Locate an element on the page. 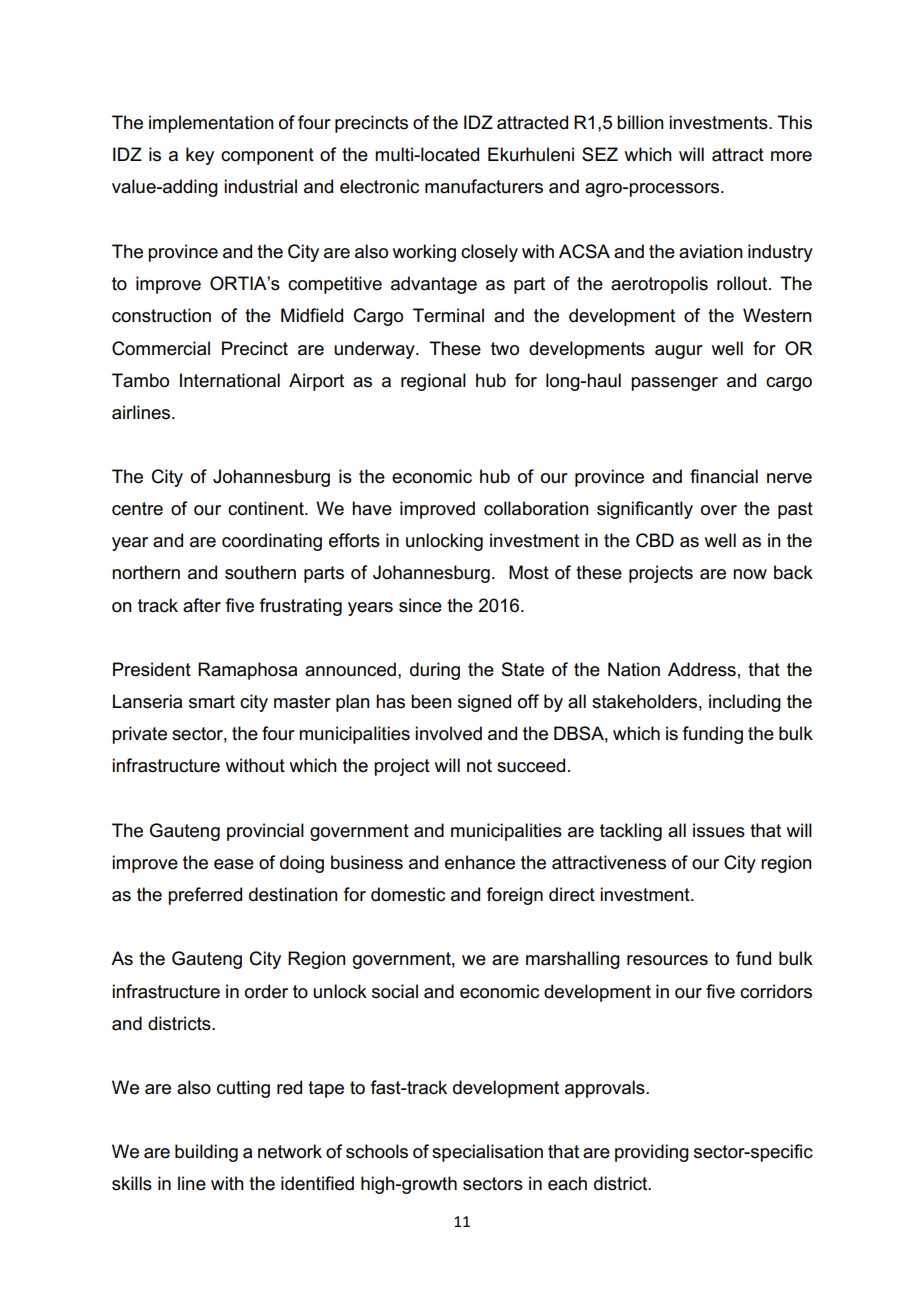 The height and width of the image is (1308, 924). issues is located at coordinates (719, 830).
